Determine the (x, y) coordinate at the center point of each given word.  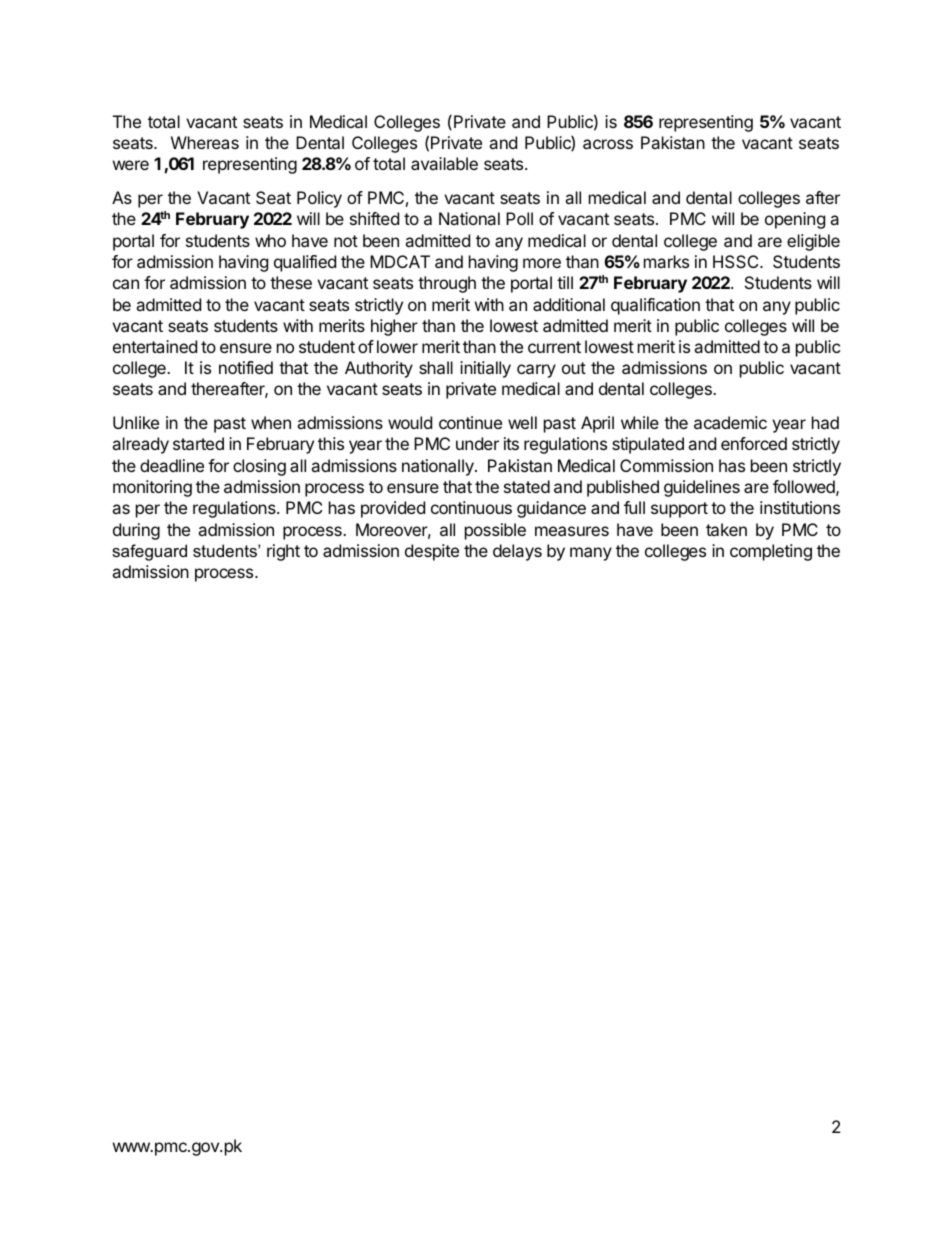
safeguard (149, 552)
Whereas (205, 142)
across (608, 144)
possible (495, 531)
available (444, 163)
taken (726, 529)
